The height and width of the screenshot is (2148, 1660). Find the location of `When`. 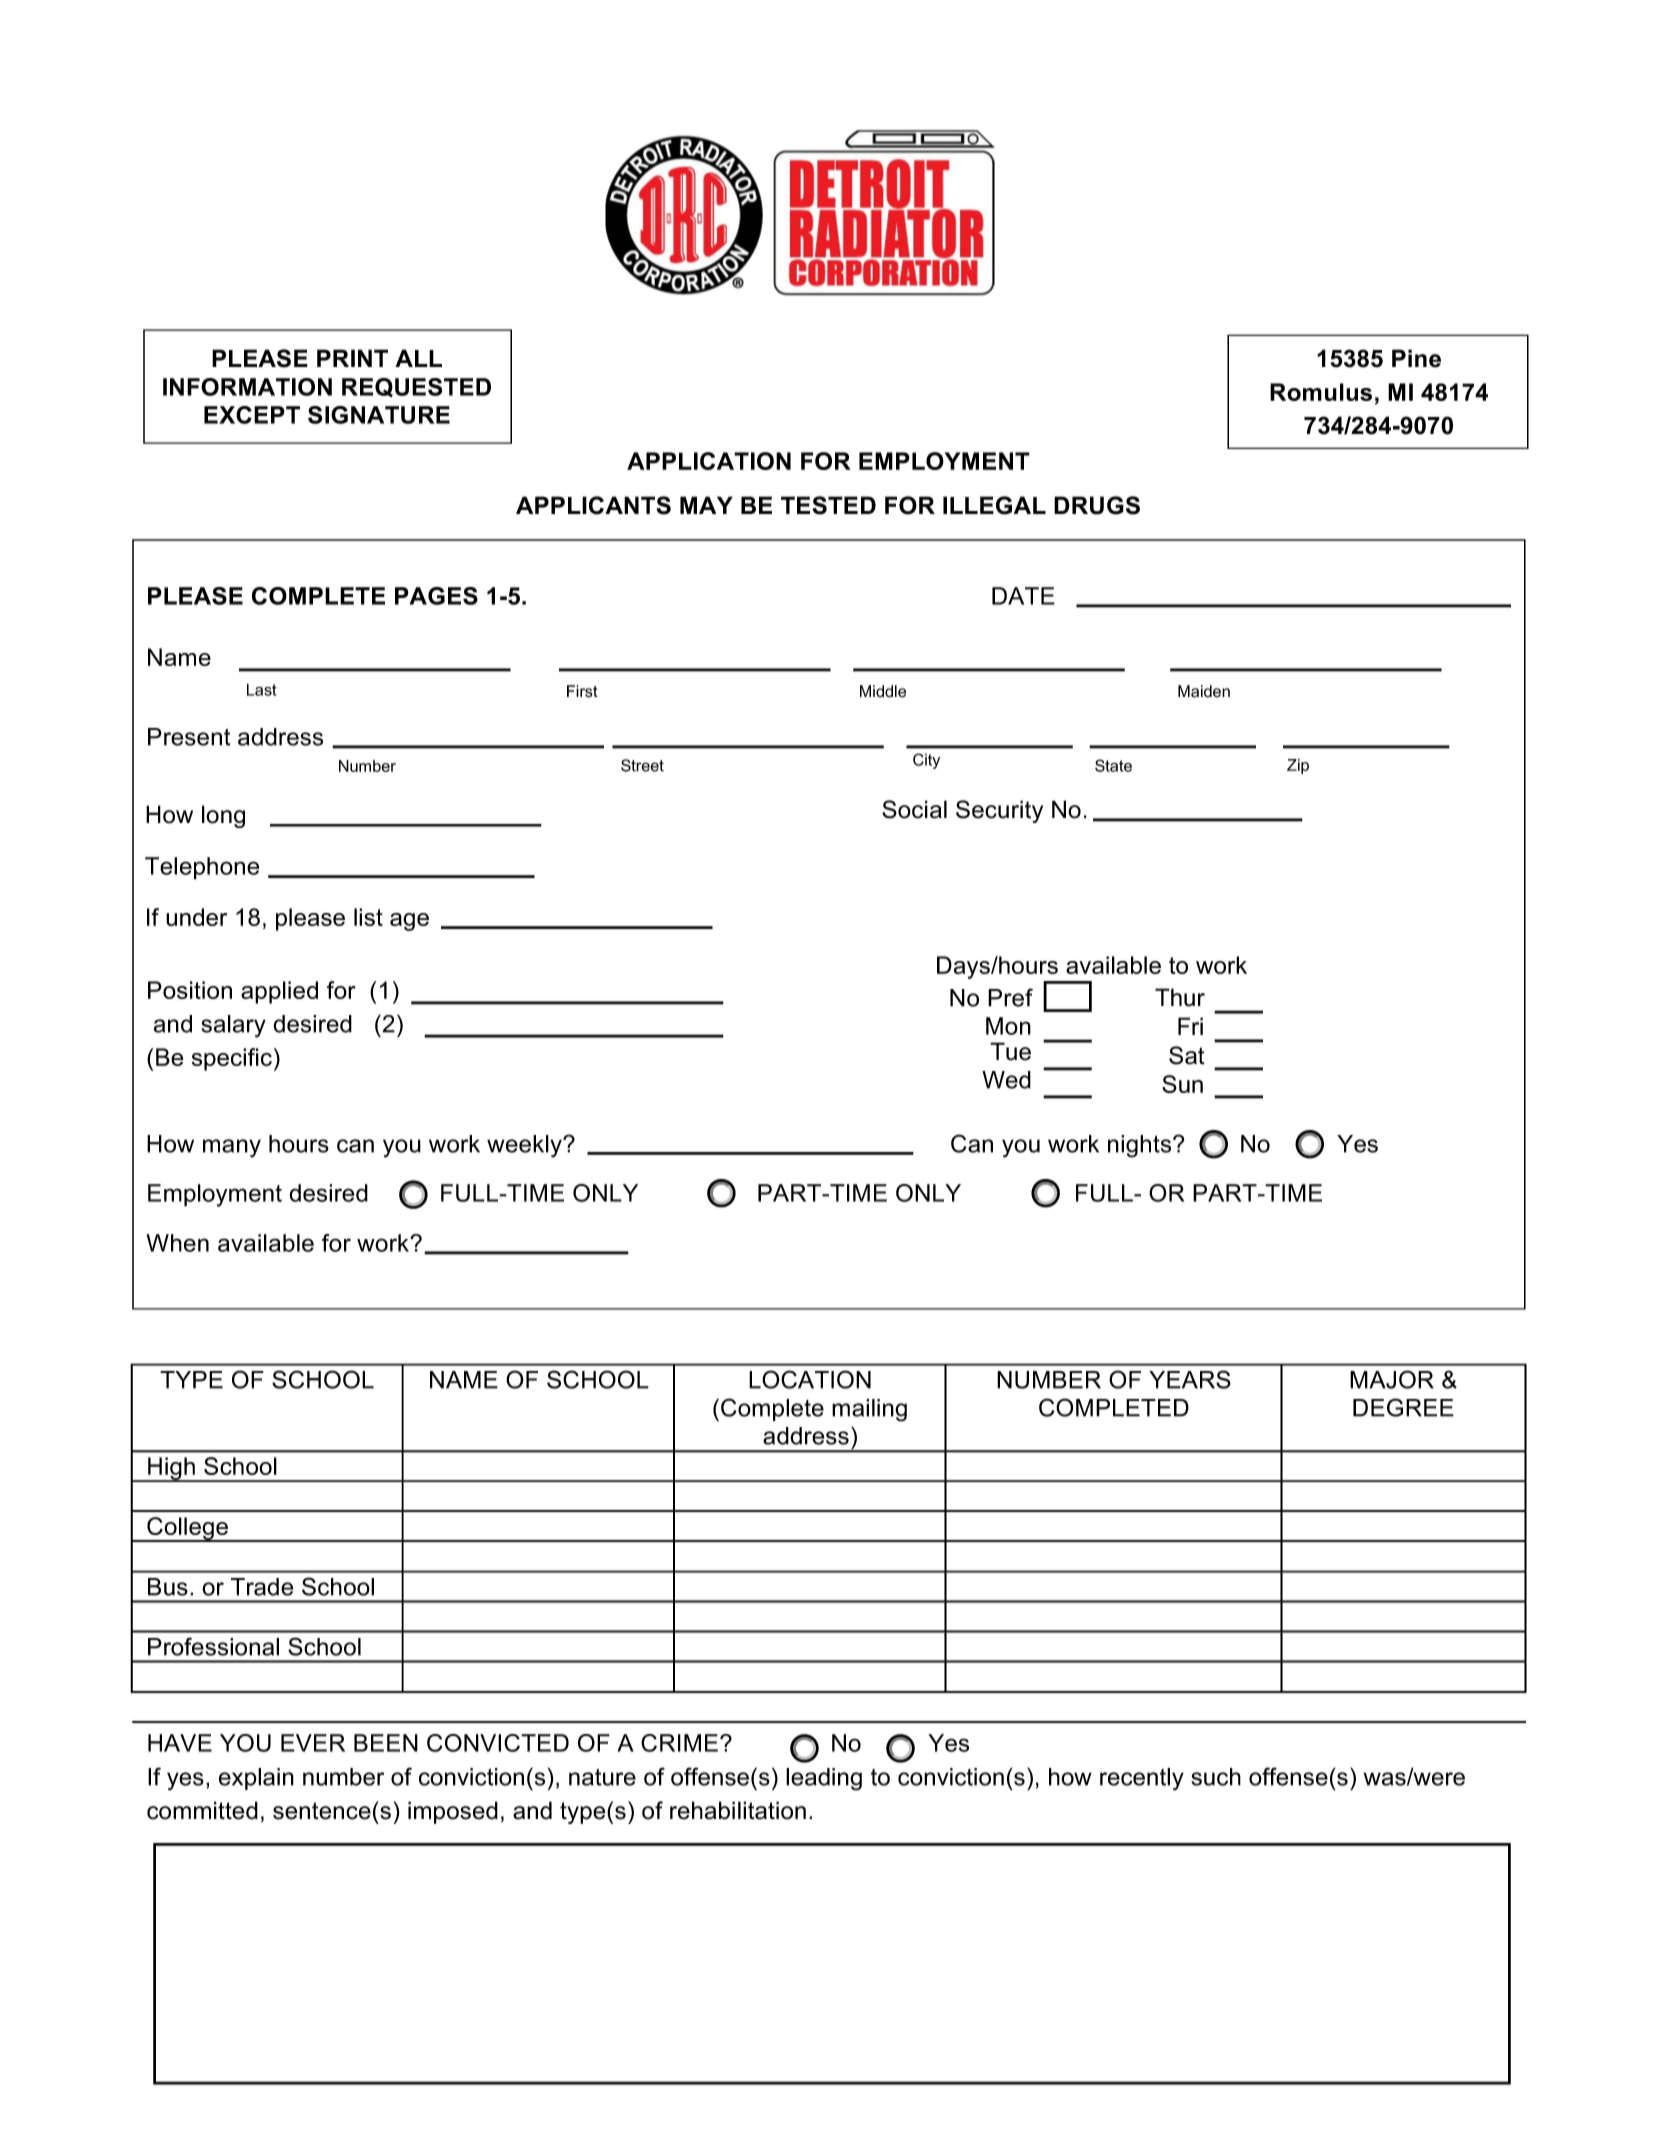

When is located at coordinates (177, 1243).
